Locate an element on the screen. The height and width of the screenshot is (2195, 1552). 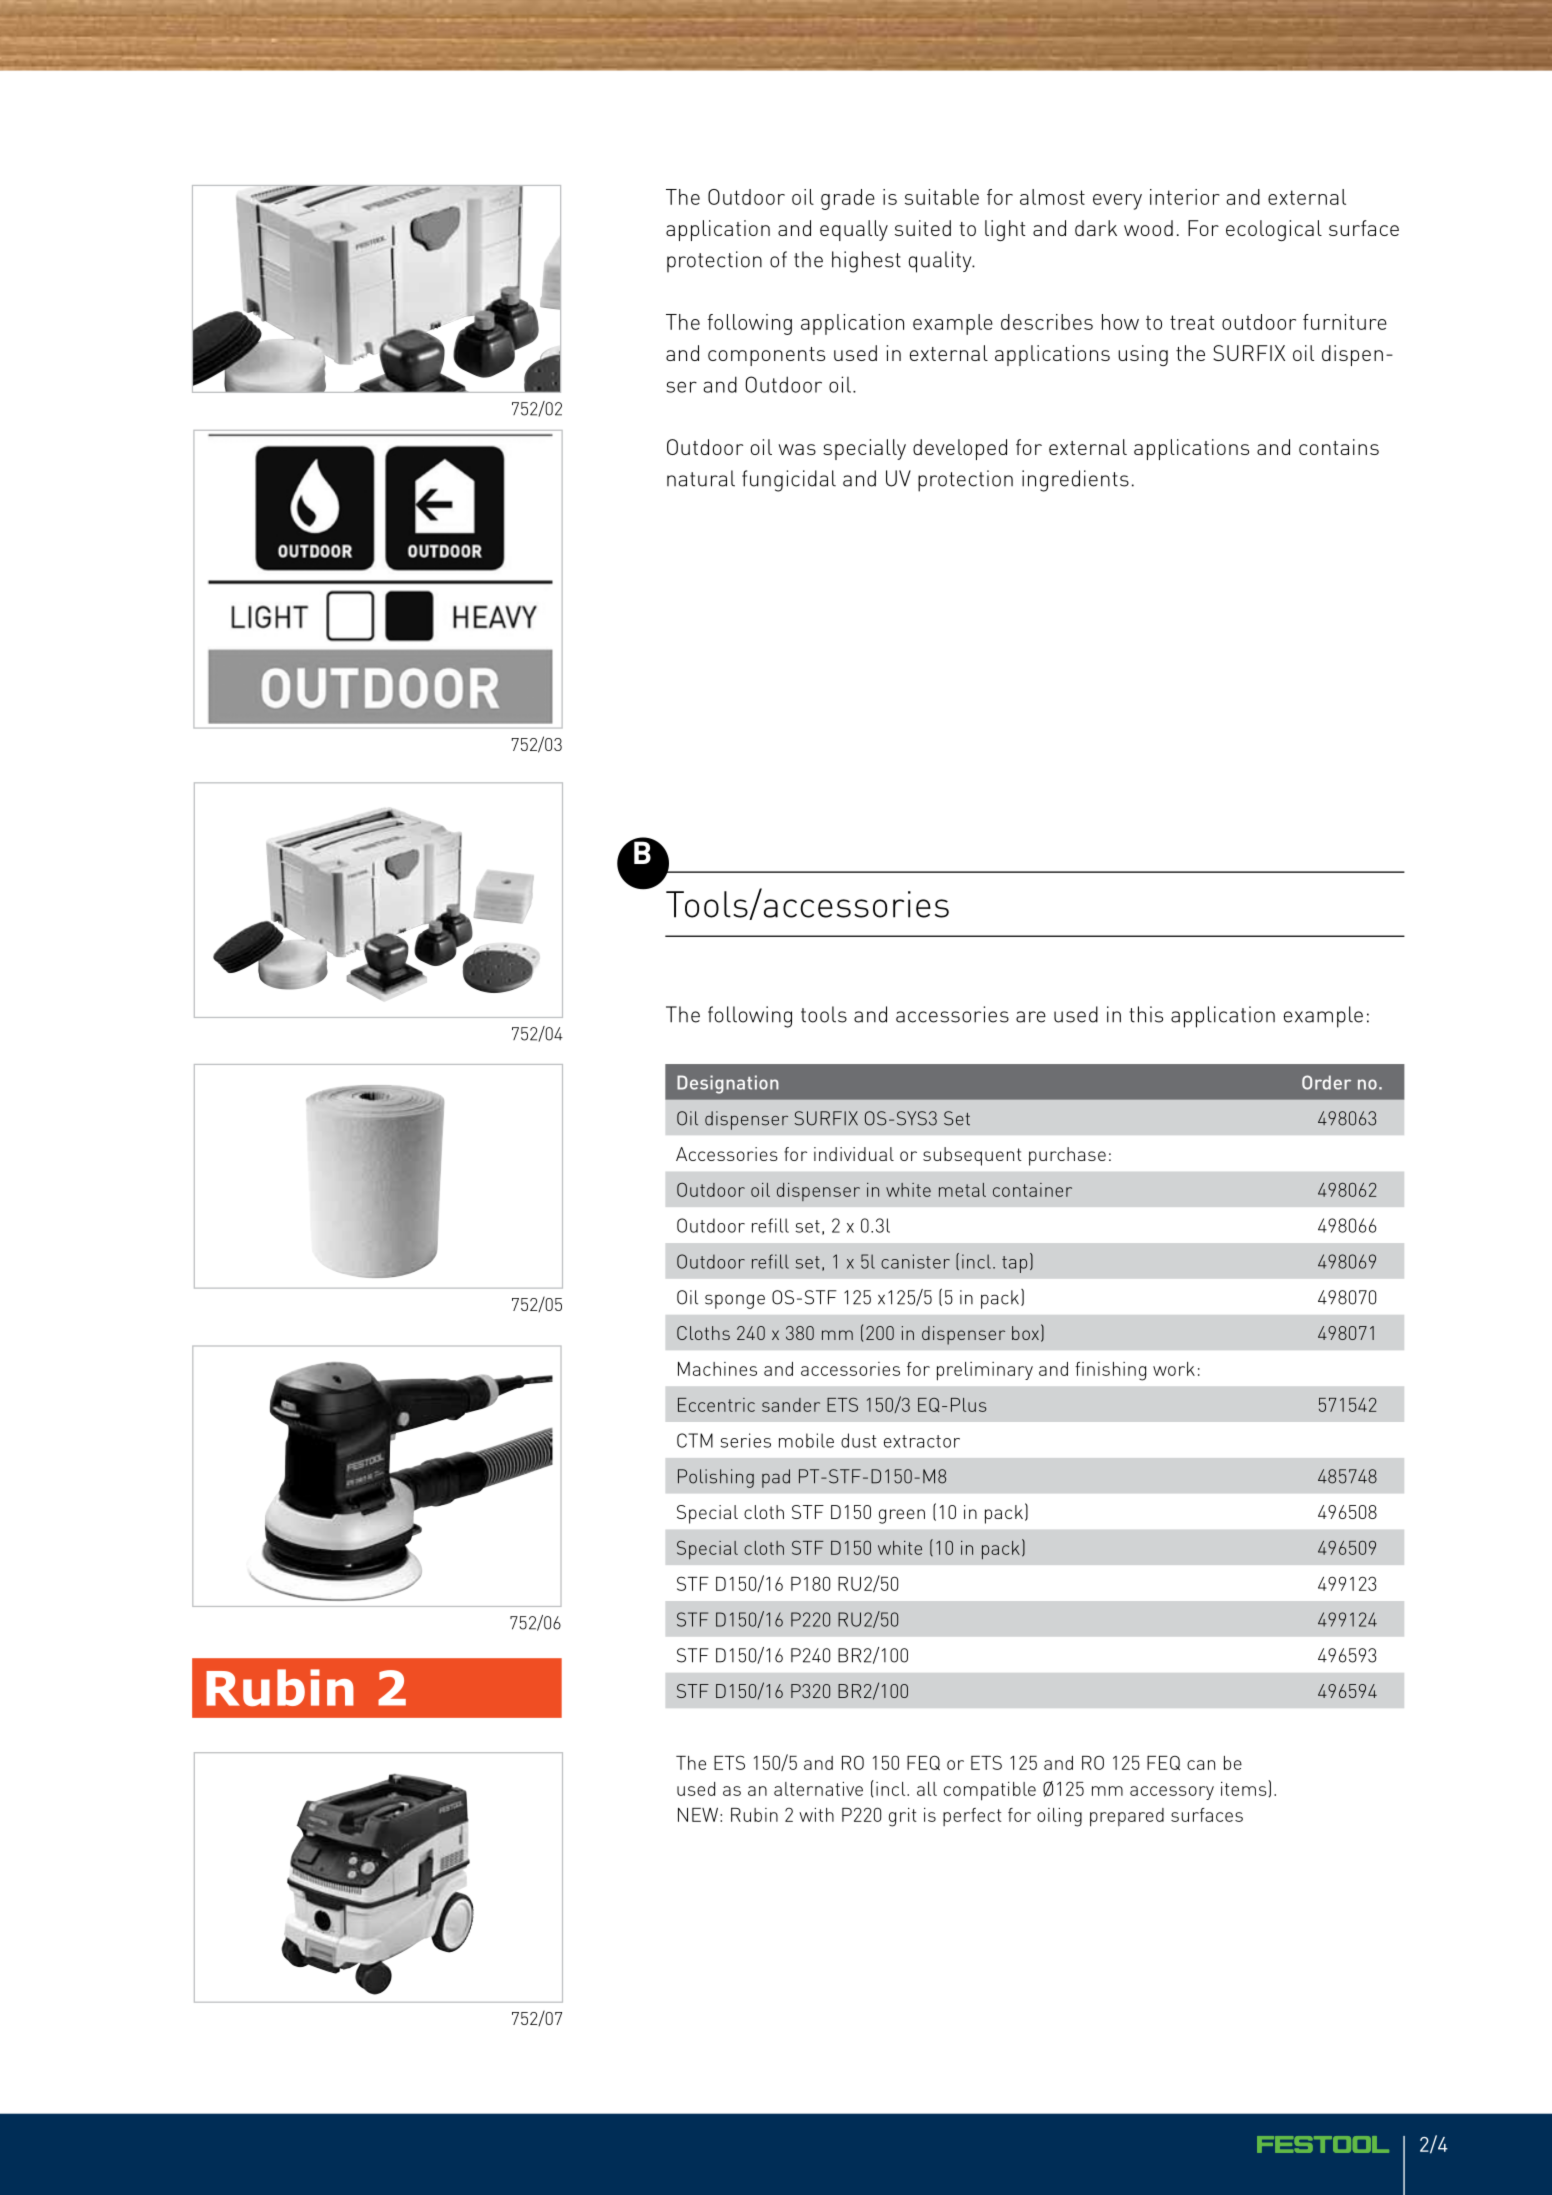
Rubin is located at coordinates (754, 1815).
